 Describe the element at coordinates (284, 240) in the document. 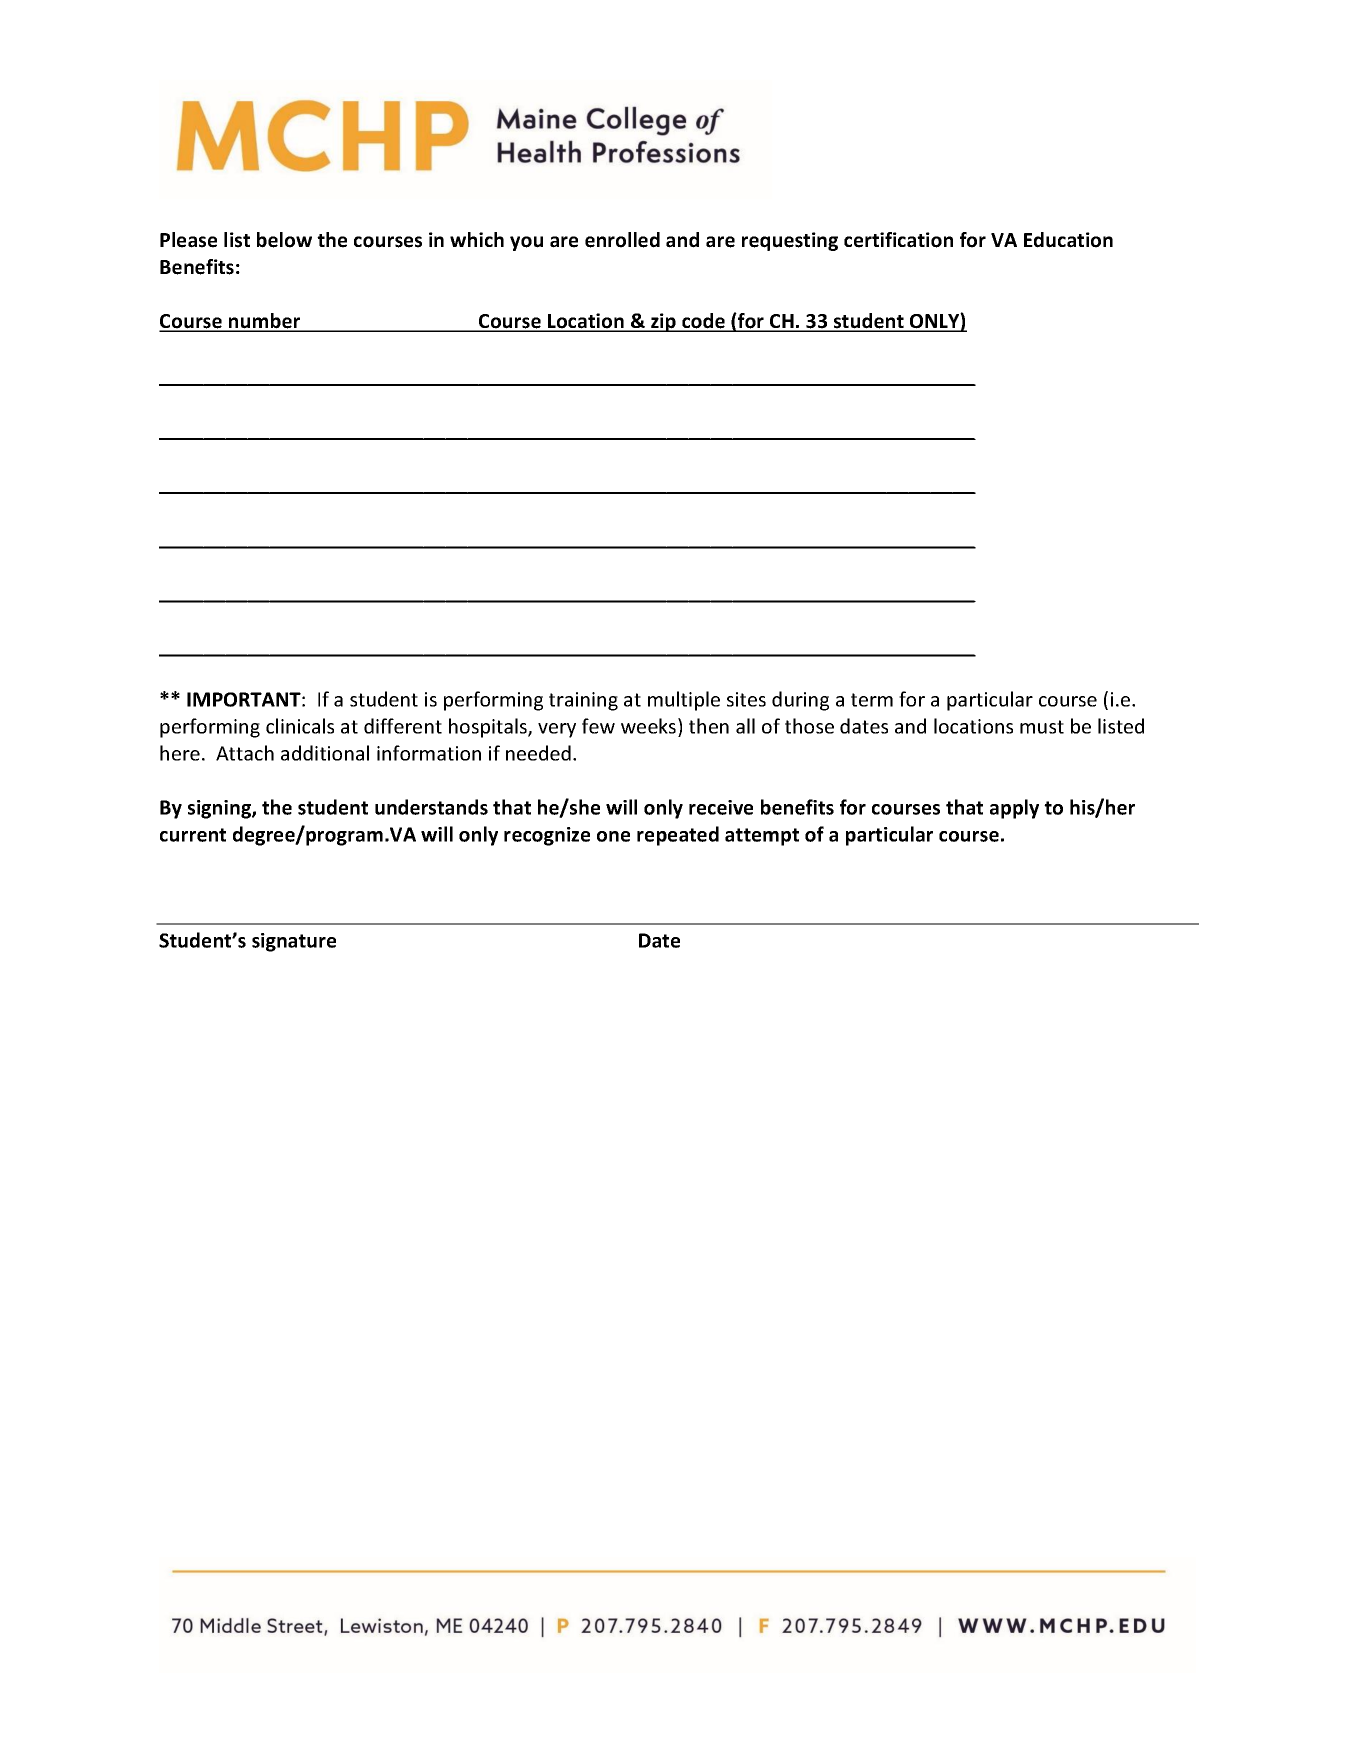

I see `below` at that location.
